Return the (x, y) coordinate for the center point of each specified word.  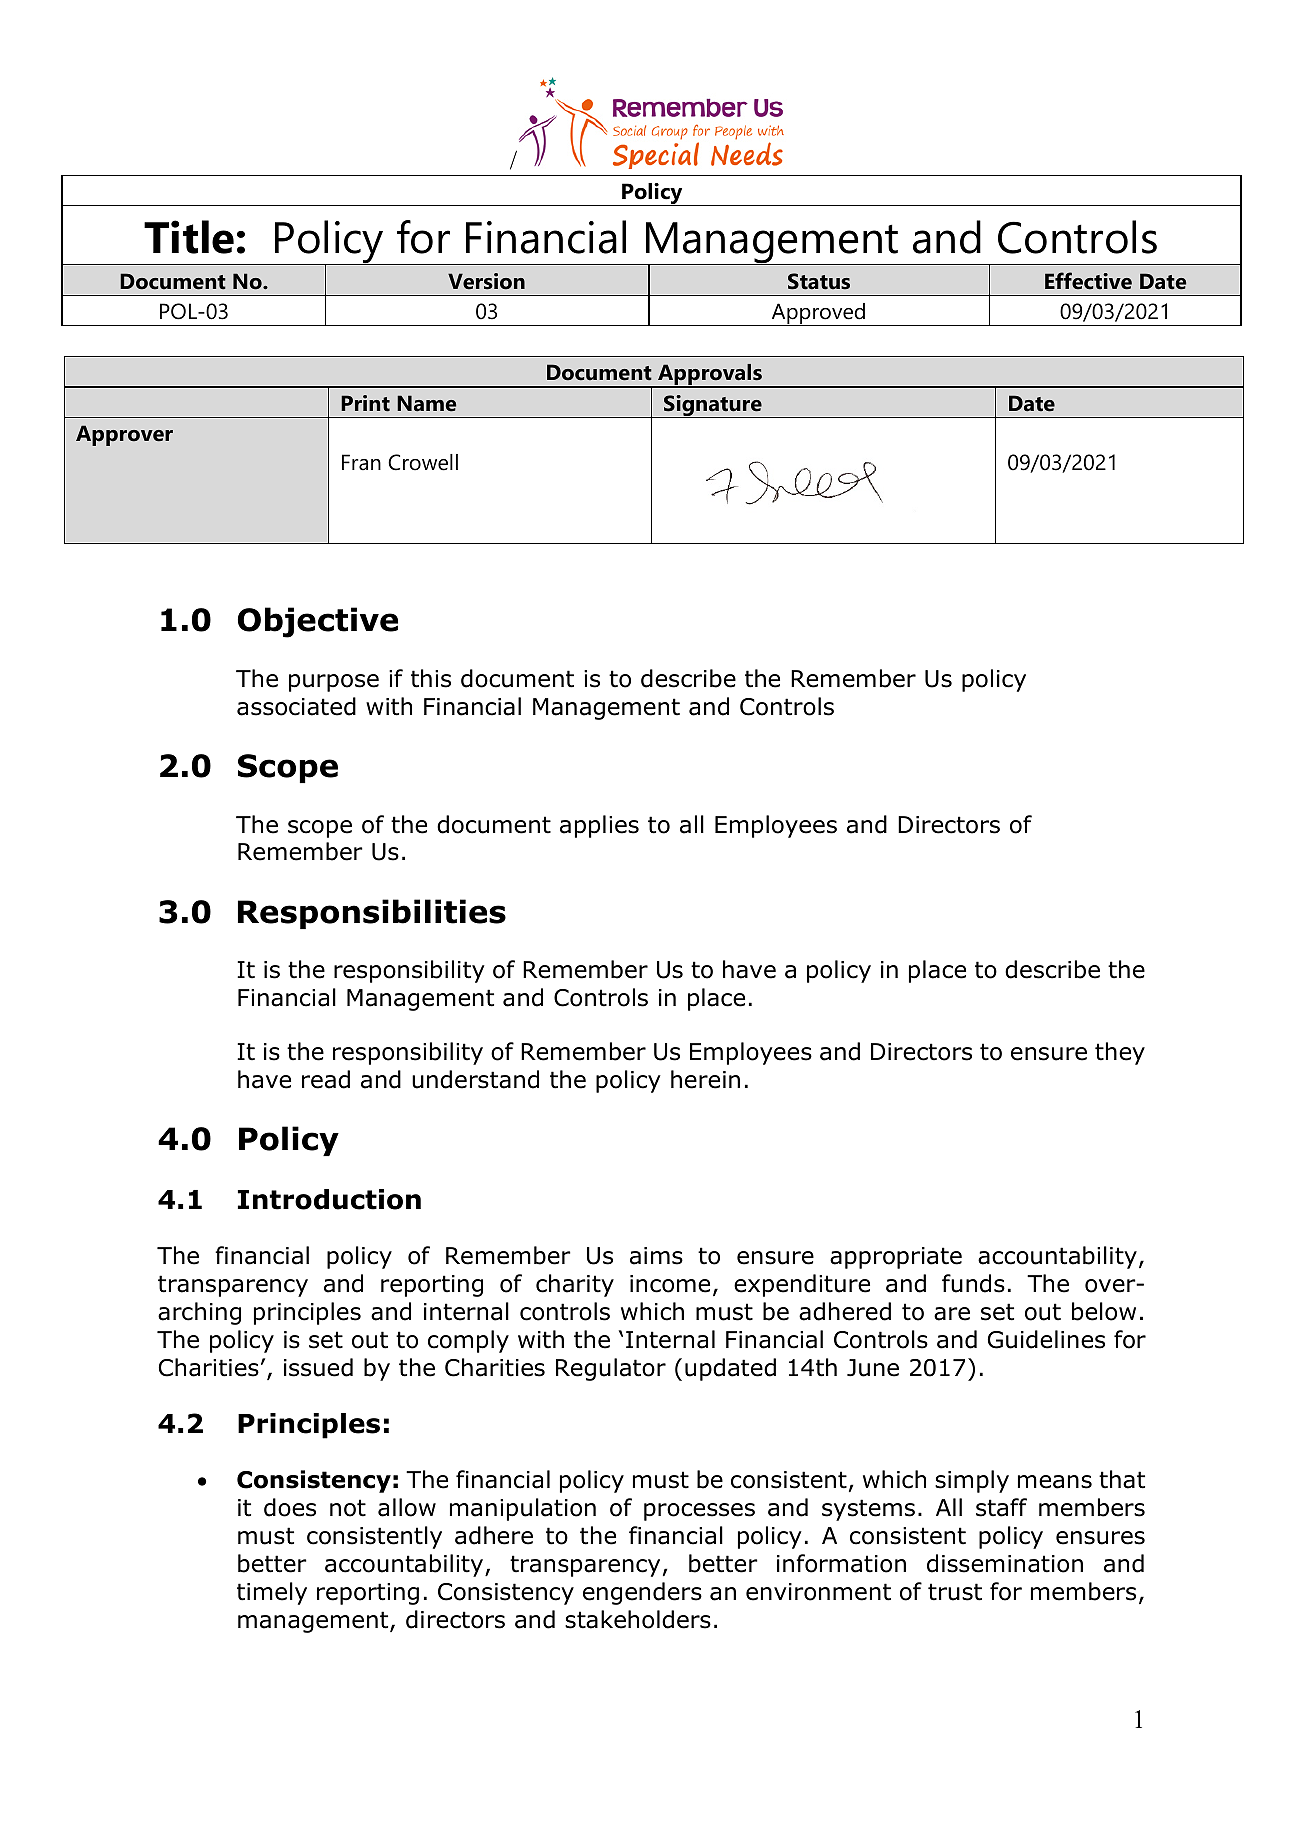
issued (318, 1367)
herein (705, 1079)
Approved (818, 314)
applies (599, 826)
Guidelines (1046, 1339)
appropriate (896, 1258)
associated (296, 706)
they (1120, 1053)
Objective (318, 622)
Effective (1088, 281)
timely (272, 1593)
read (326, 1079)
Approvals (710, 376)
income (670, 1284)
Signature (713, 406)
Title (189, 237)
